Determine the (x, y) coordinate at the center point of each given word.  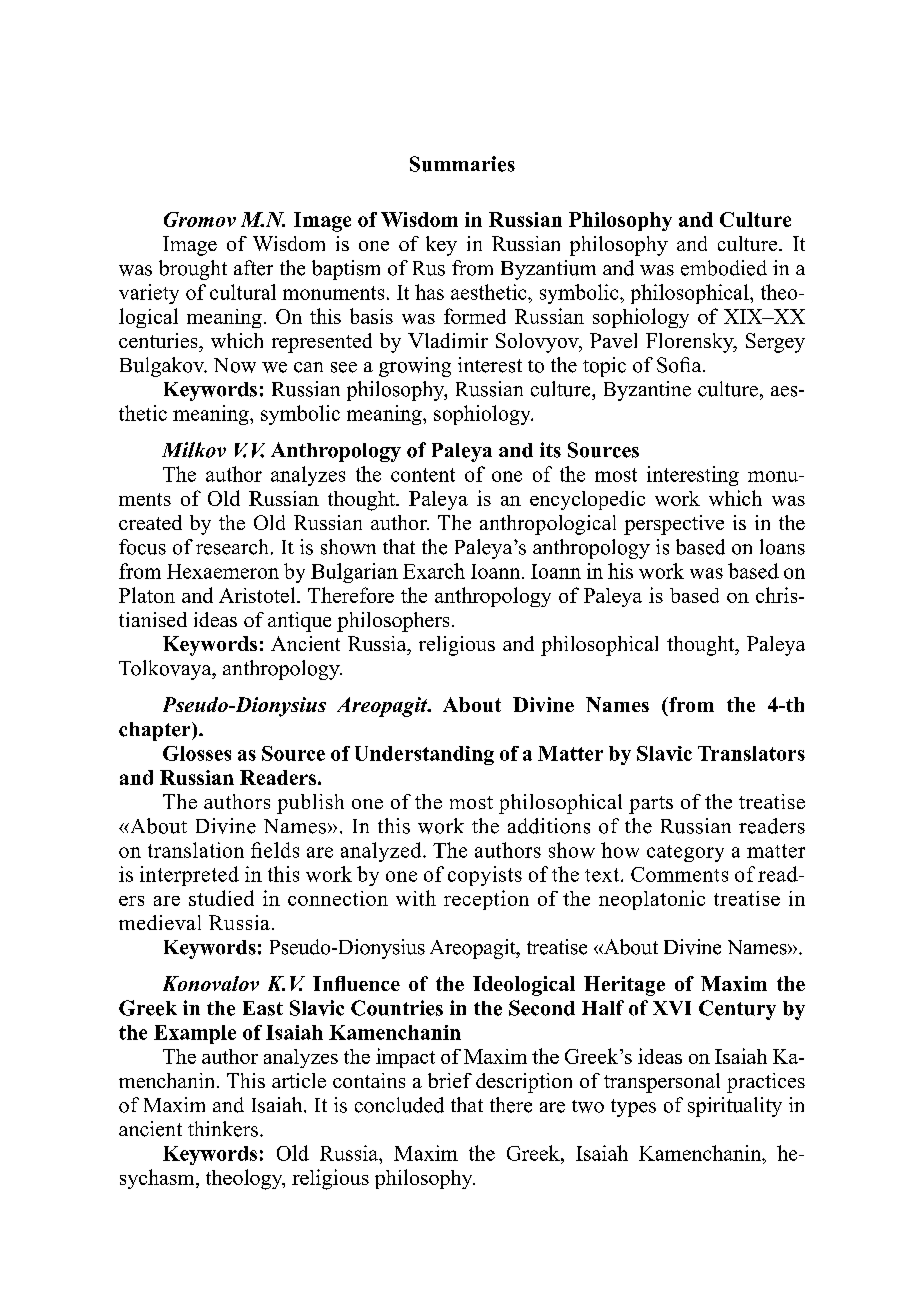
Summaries (462, 164)
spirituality (735, 1107)
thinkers (223, 1129)
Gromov (200, 219)
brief (450, 1080)
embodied (724, 268)
